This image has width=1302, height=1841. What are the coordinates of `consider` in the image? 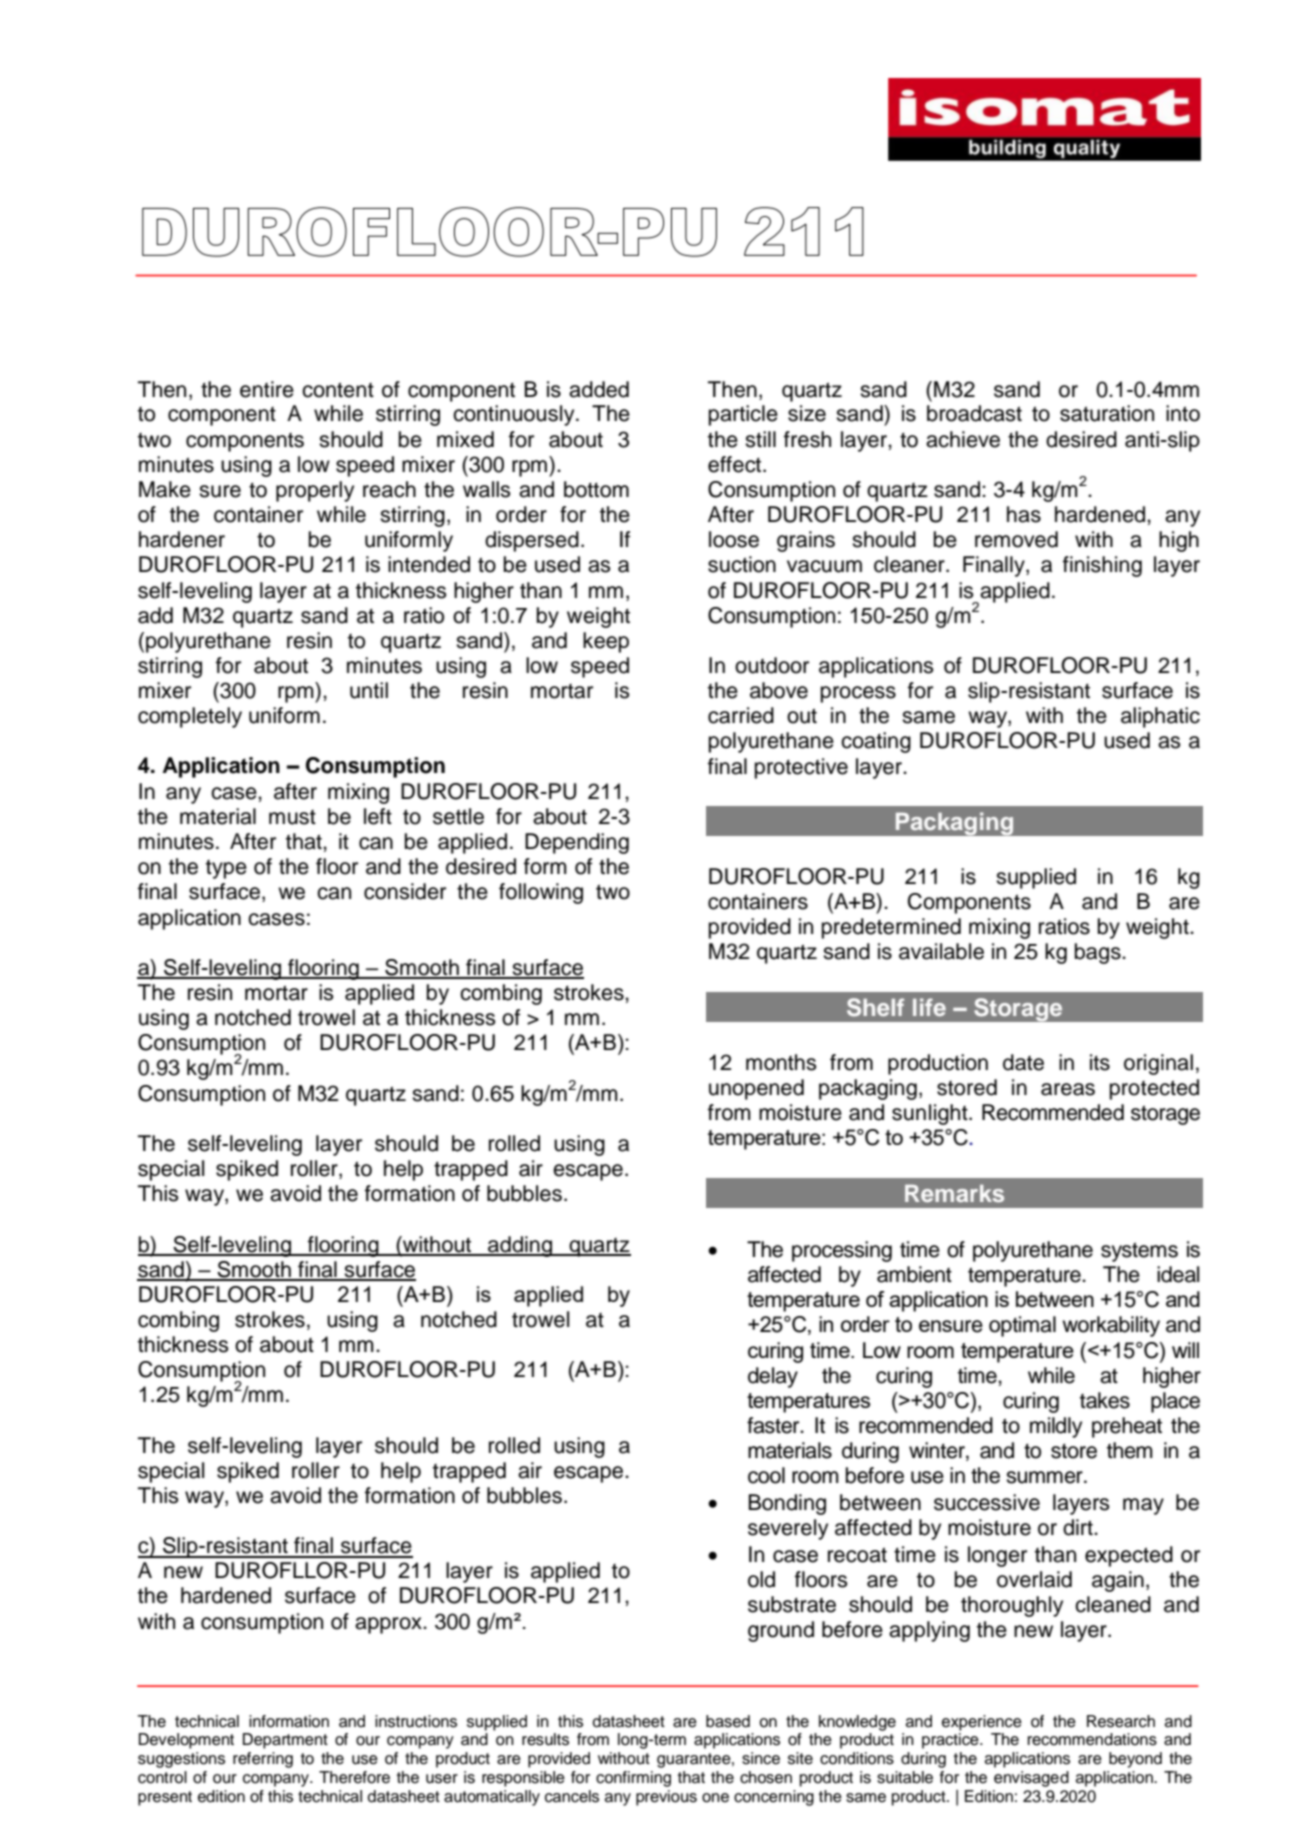 It's located at (405, 891).
